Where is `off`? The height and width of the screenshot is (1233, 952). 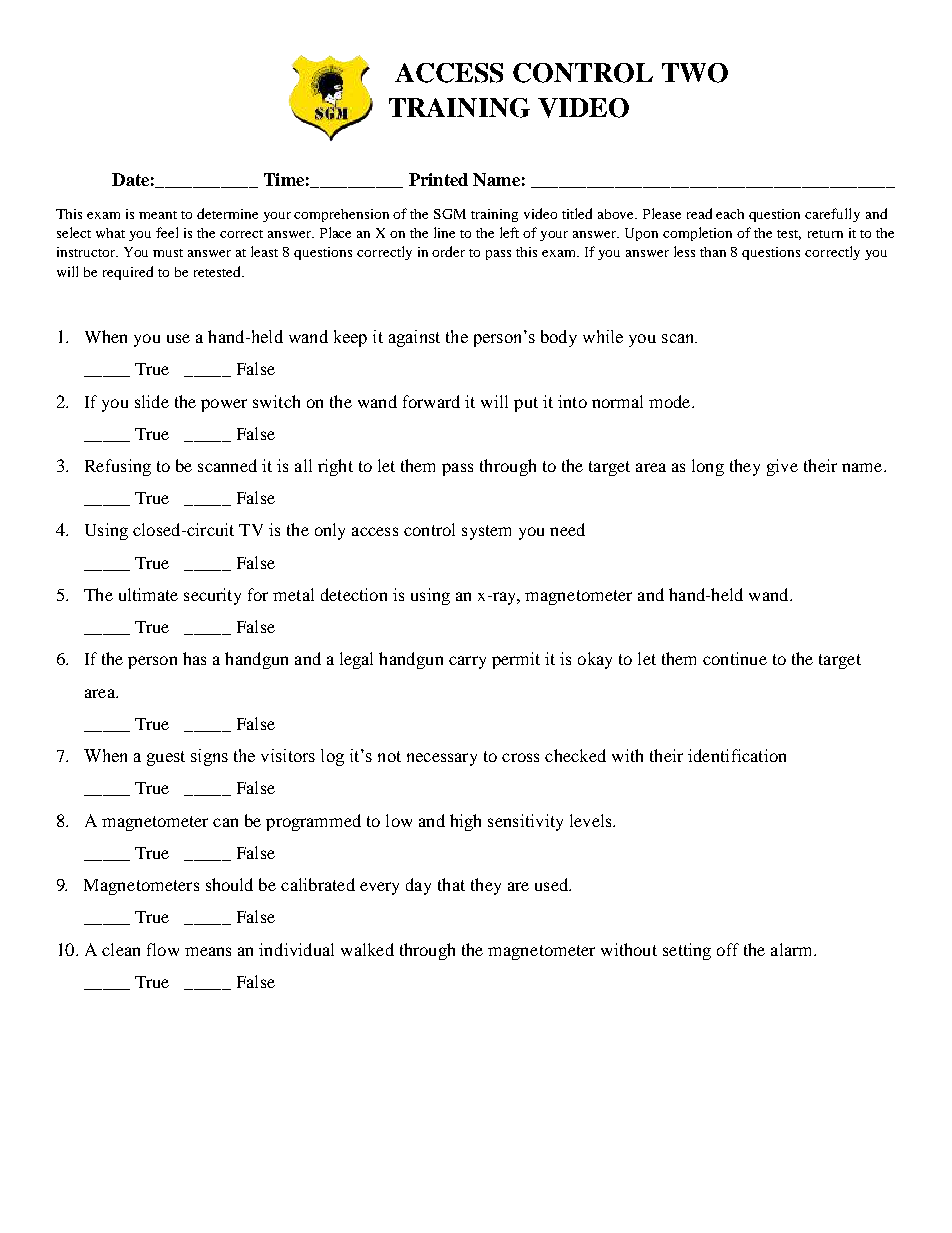 off is located at coordinates (728, 949).
